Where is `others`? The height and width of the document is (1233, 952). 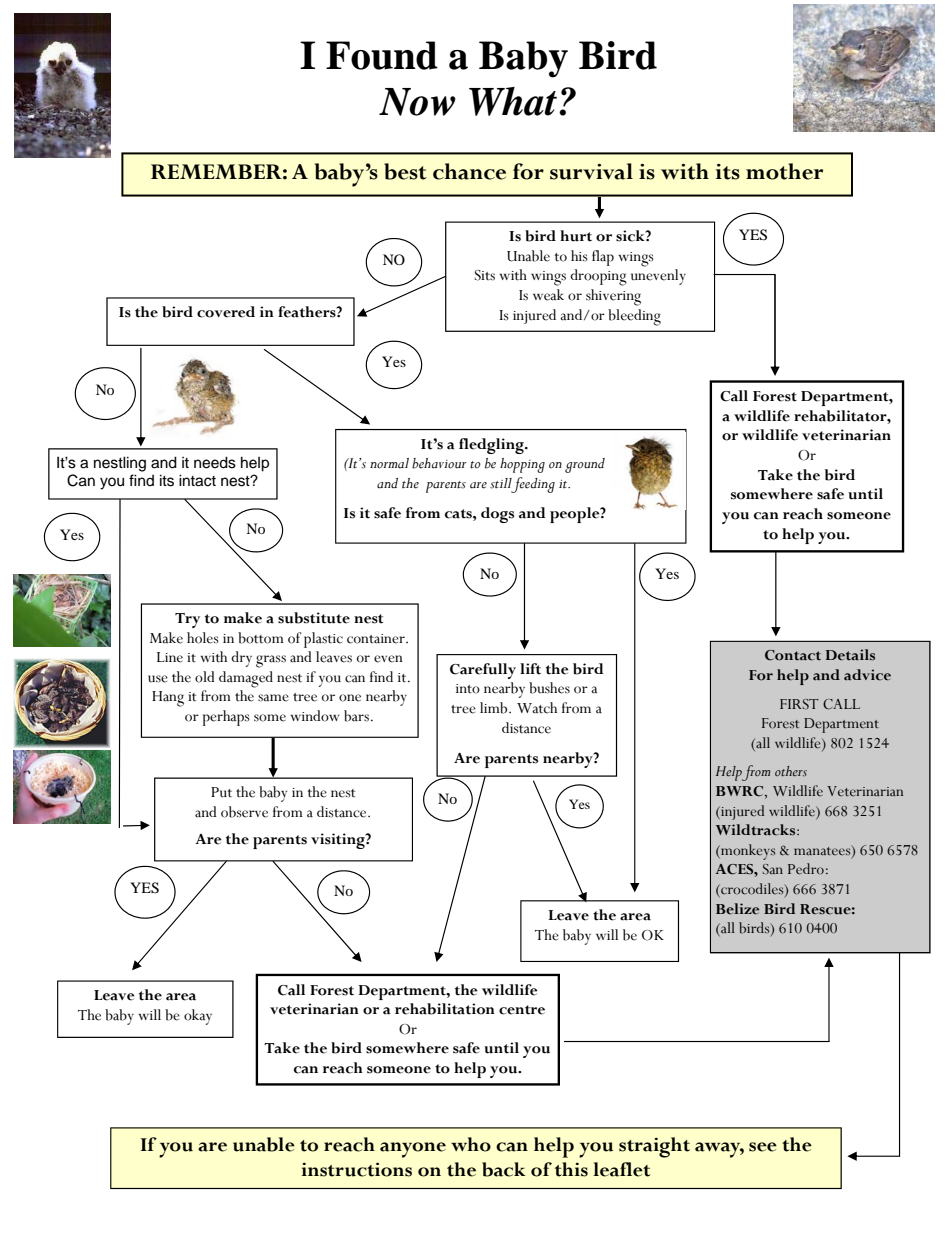 others is located at coordinates (791, 771).
